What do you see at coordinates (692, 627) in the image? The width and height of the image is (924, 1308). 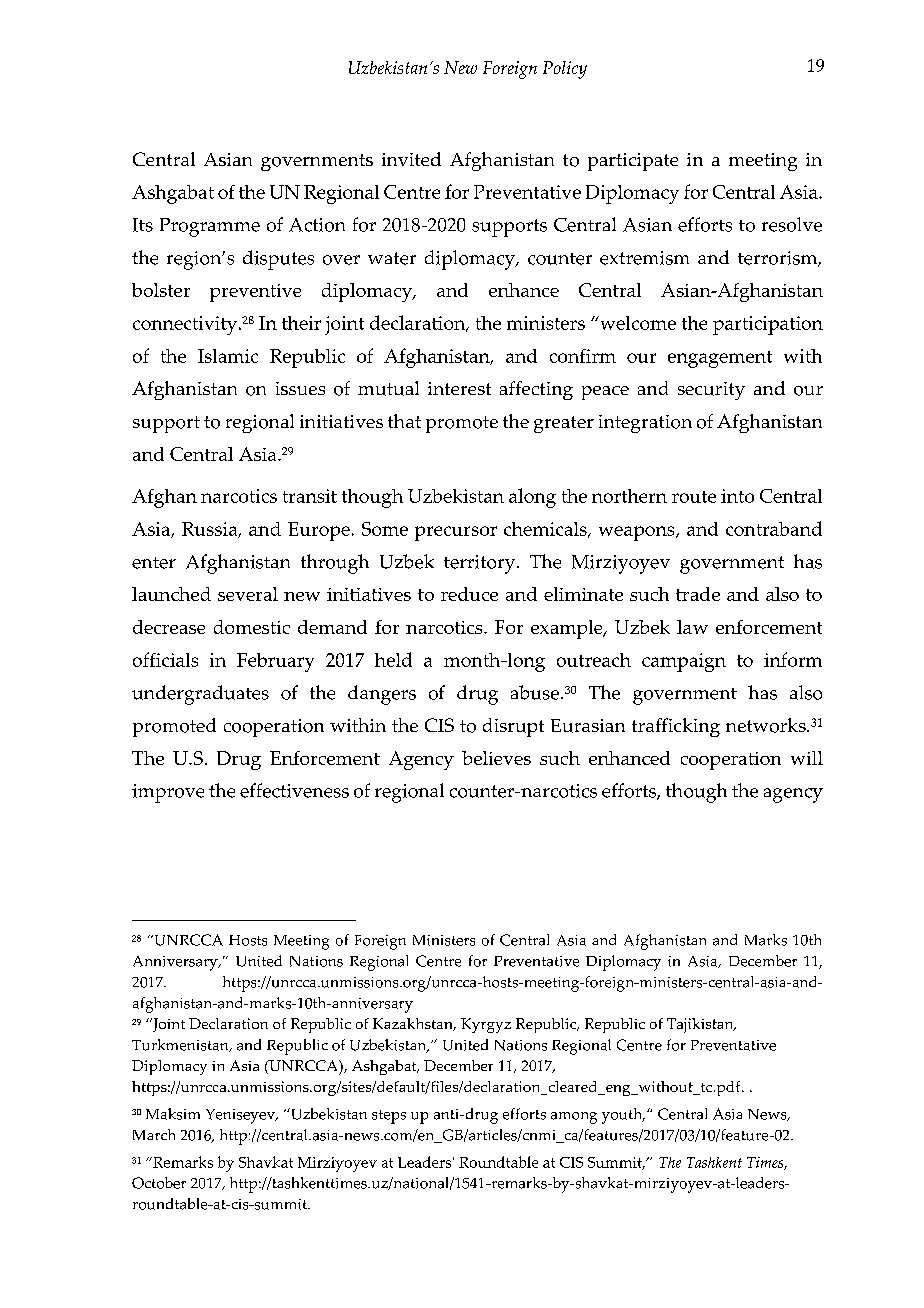 I see `law` at bounding box center [692, 627].
